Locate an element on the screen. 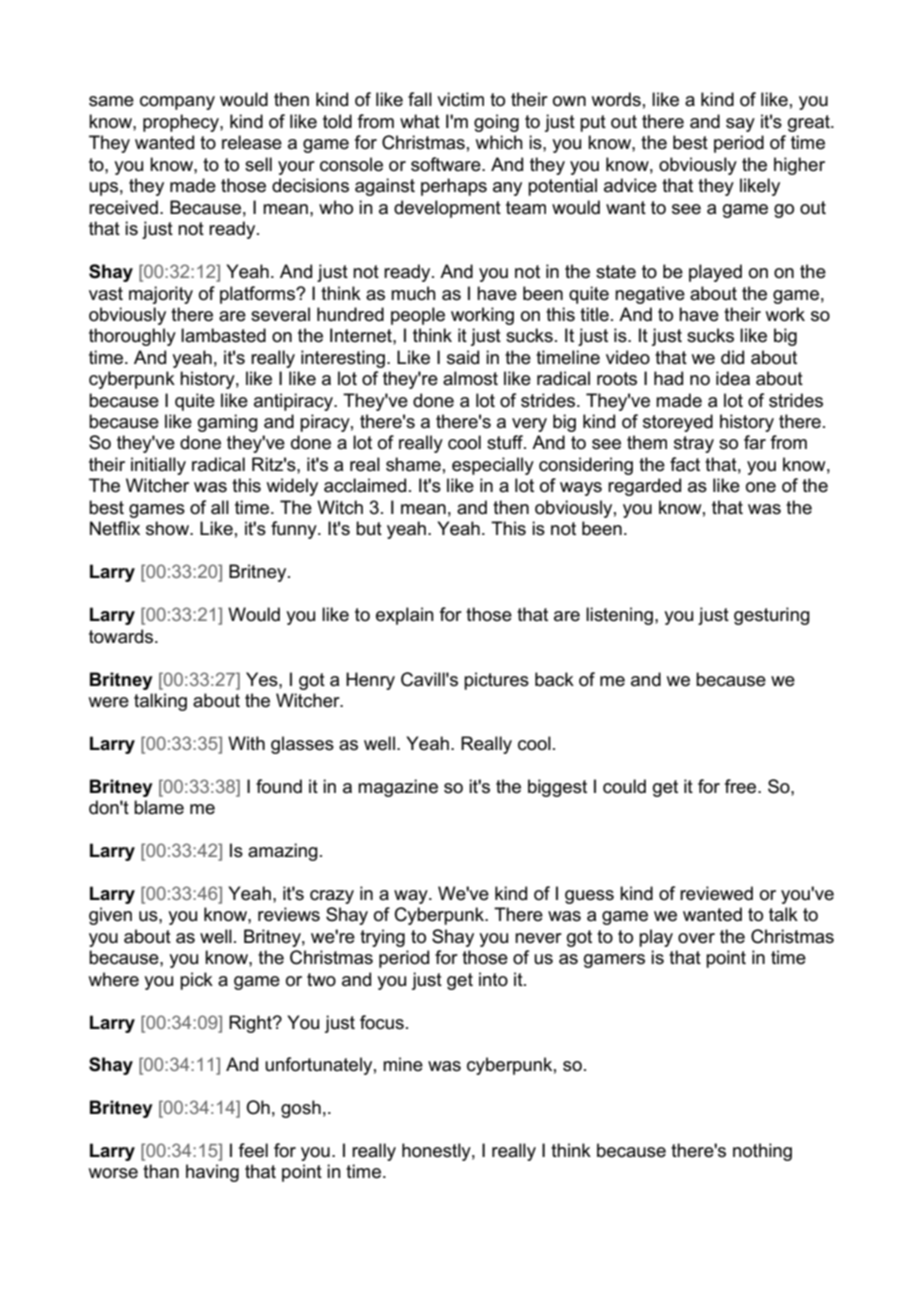 The width and height of the screenshot is (924, 1308). prophecy is located at coordinates (182, 123).
